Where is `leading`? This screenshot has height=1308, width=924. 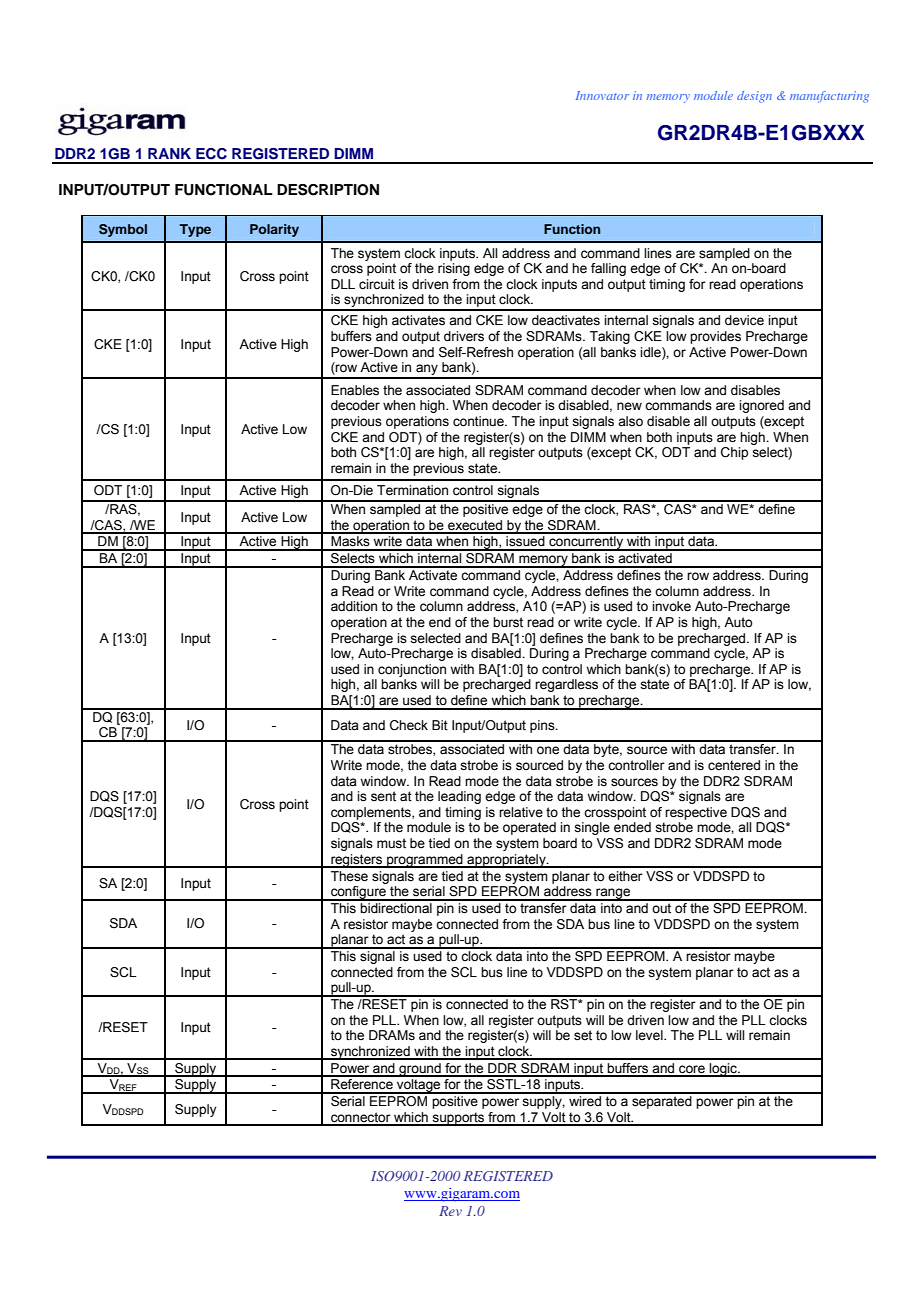
leading is located at coordinates (459, 797).
